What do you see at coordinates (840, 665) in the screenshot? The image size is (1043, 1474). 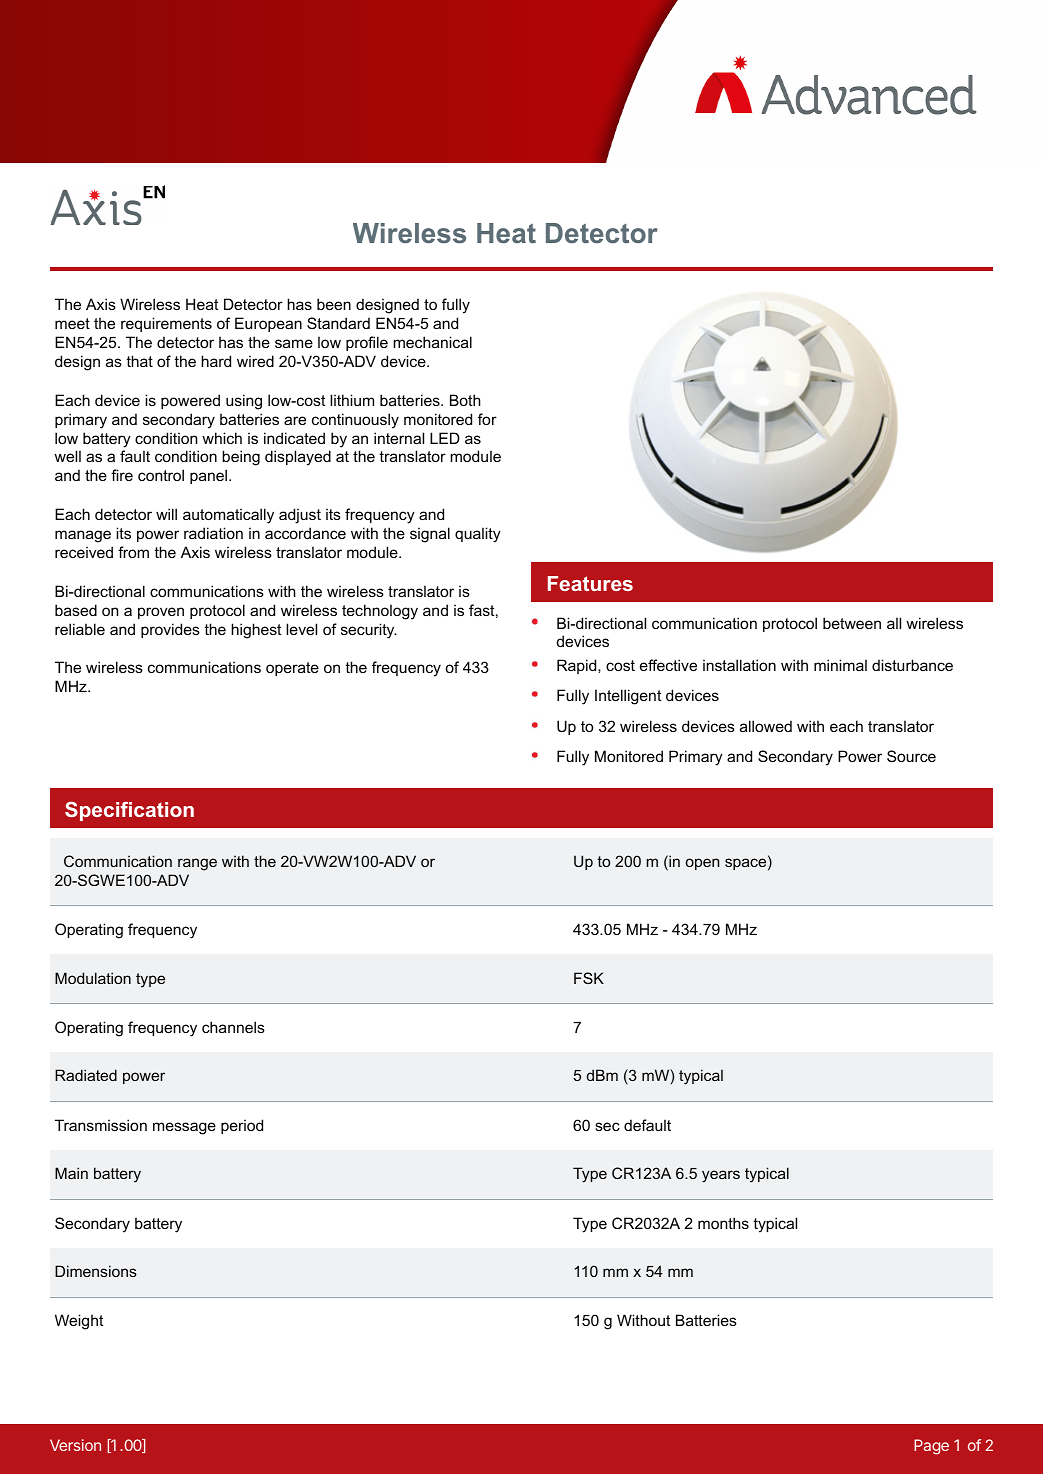 I see `minimal` at bounding box center [840, 665].
